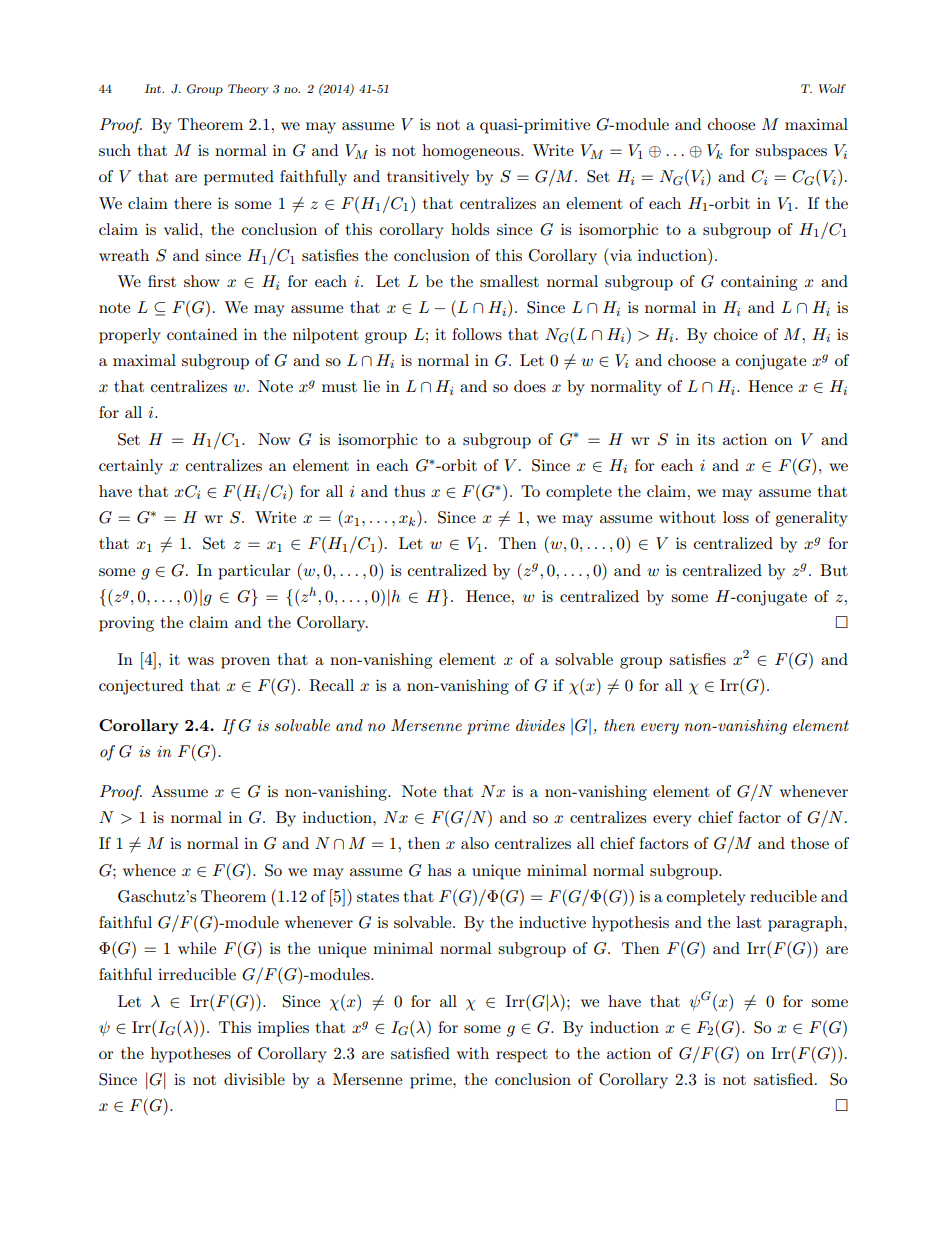 The width and height of the document is (952, 1233). Describe the element at coordinates (475, 843) in the document. I see `also` at that location.
